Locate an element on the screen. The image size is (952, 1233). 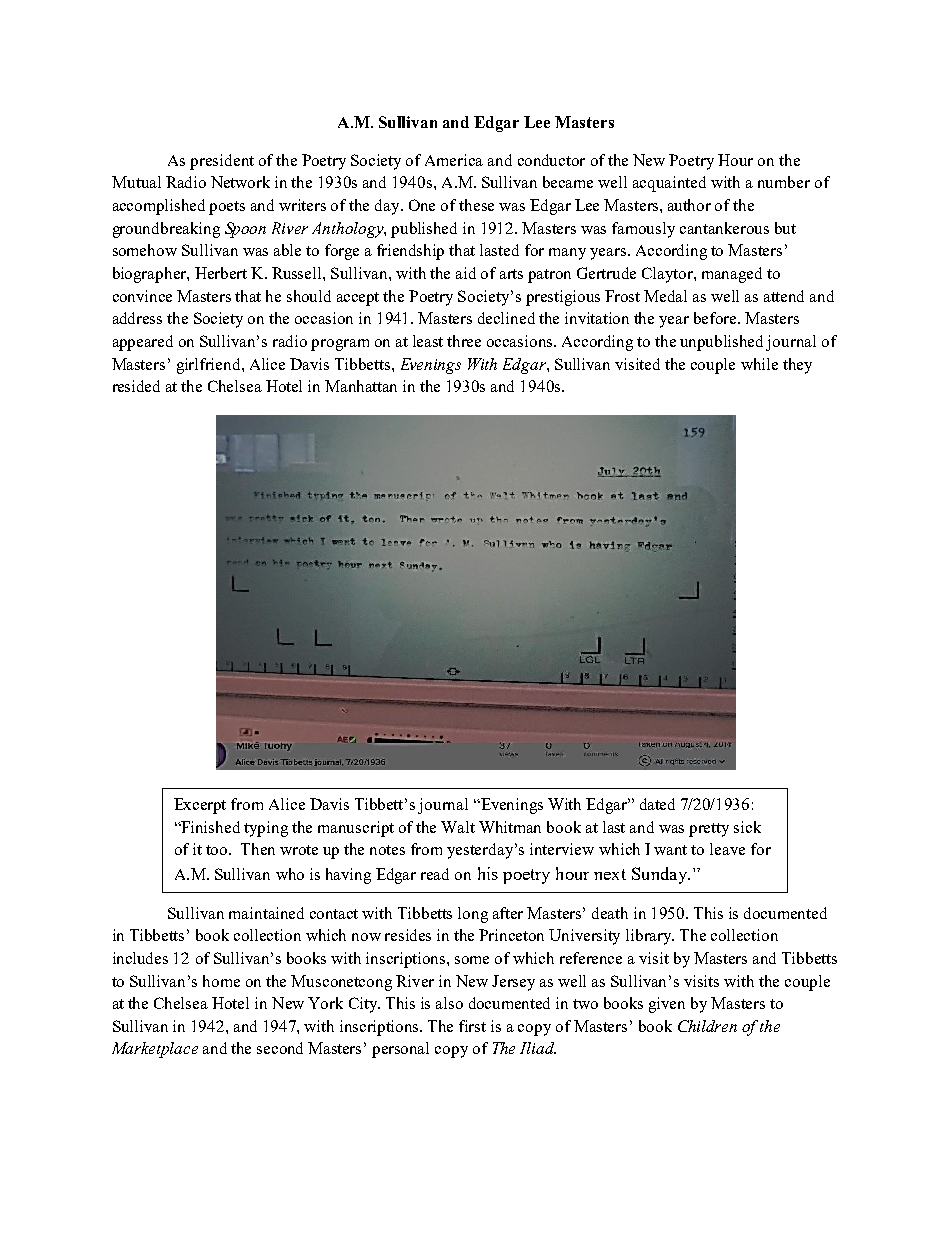
Network is located at coordinates (240, 182).
